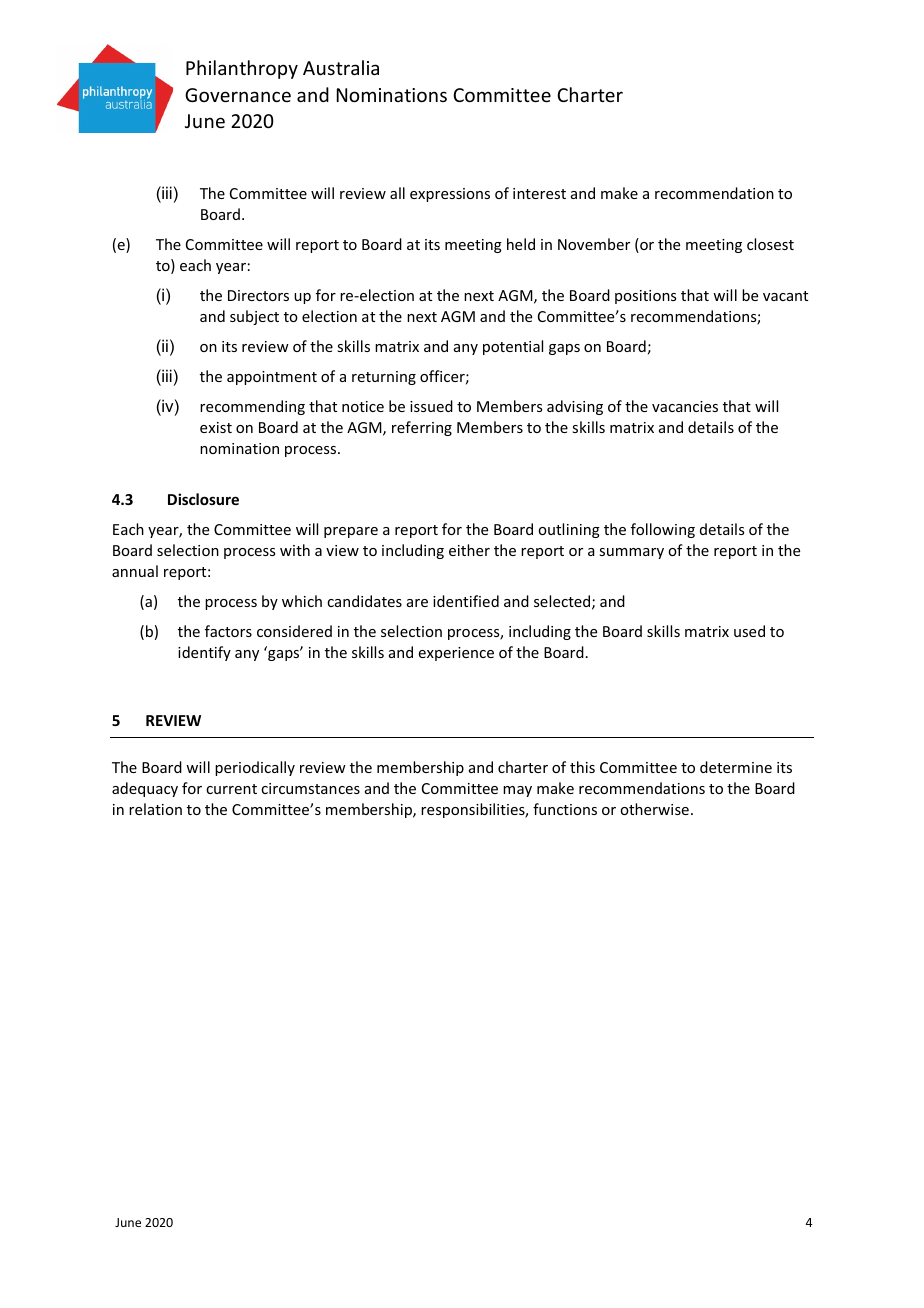  Describe the element at coordinates (645, 297) in the screenshot. I see `positions` at that location.
